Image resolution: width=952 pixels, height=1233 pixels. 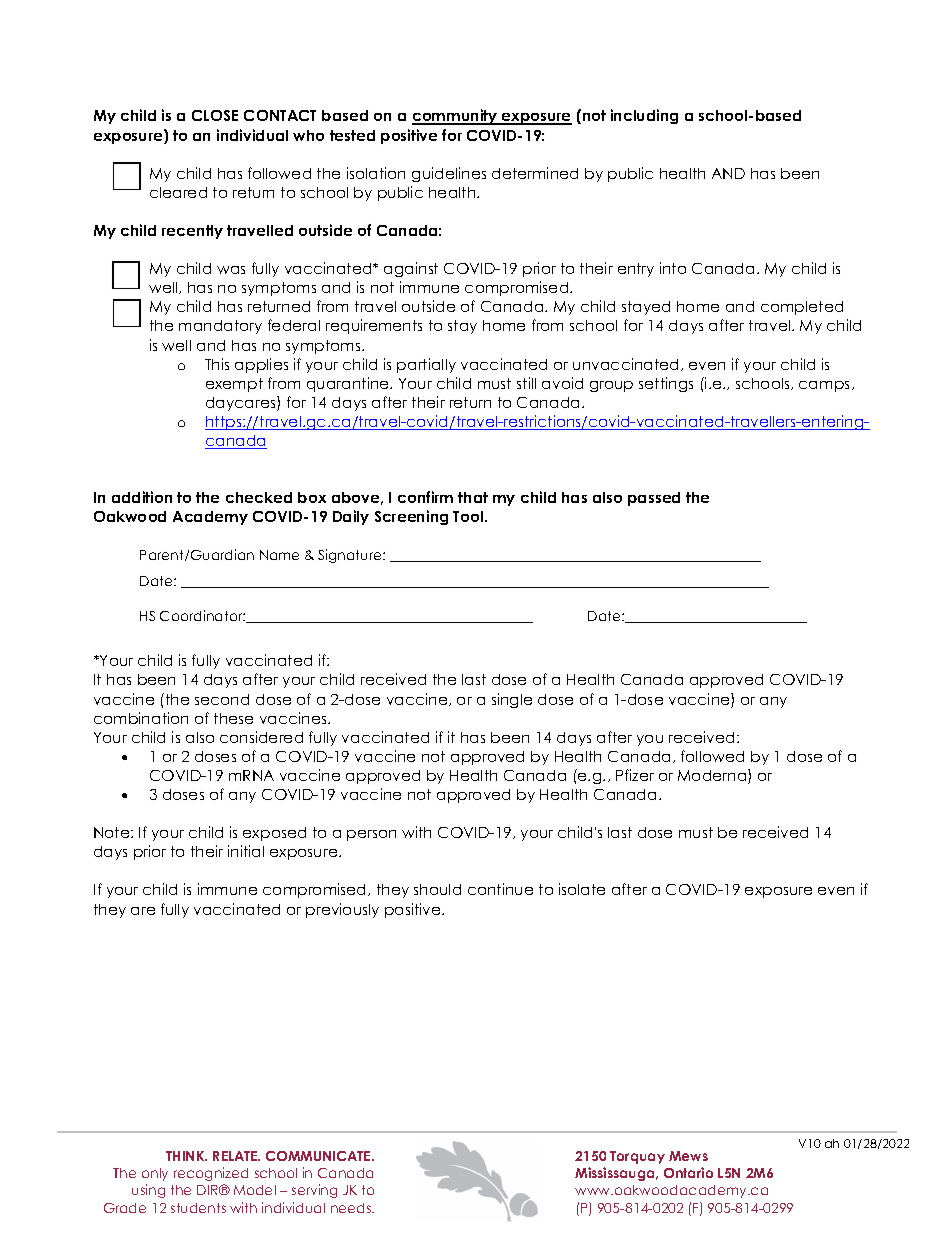 I want to click on initial, so click(x=246, y=851).
